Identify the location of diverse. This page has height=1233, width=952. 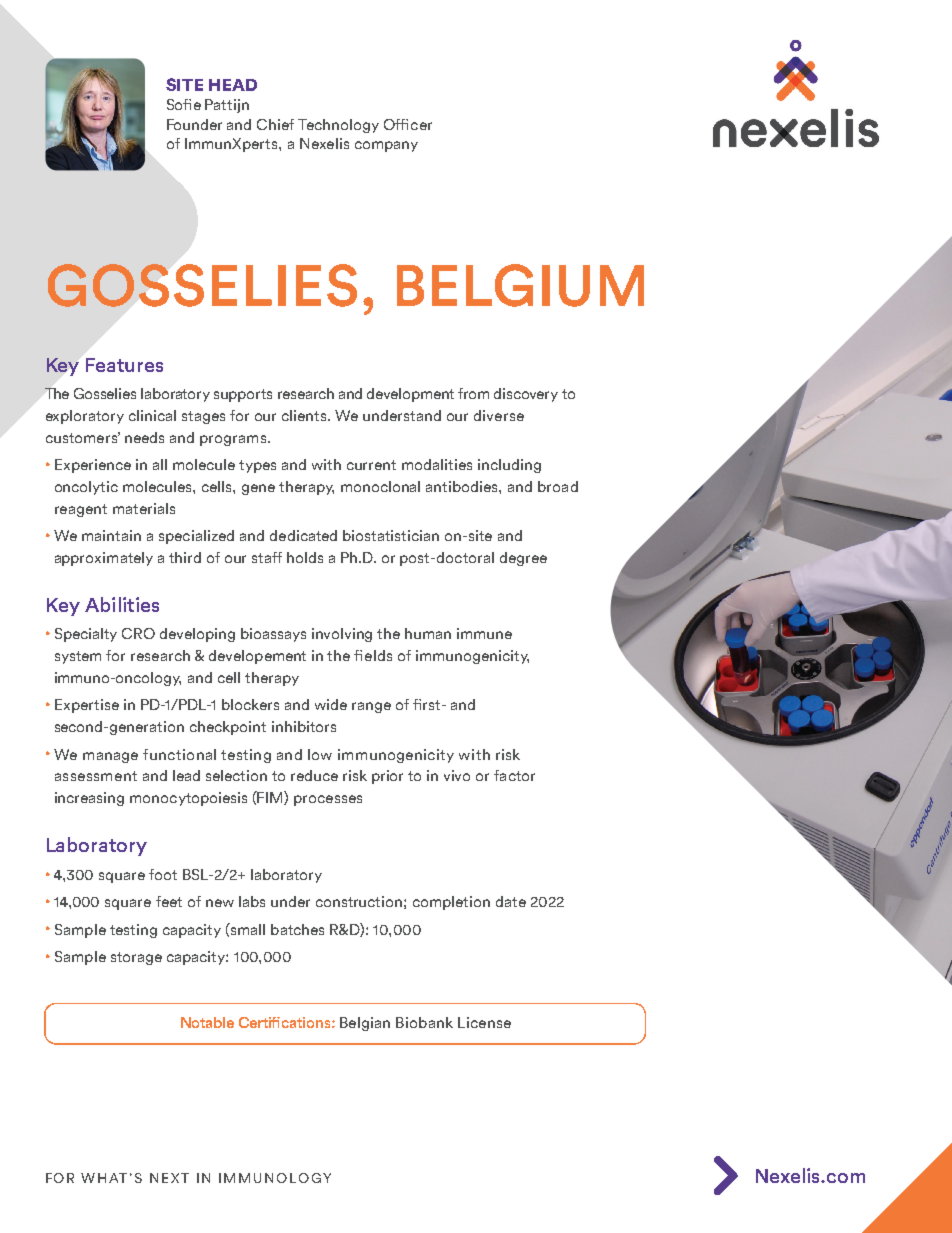
(499, 415).
